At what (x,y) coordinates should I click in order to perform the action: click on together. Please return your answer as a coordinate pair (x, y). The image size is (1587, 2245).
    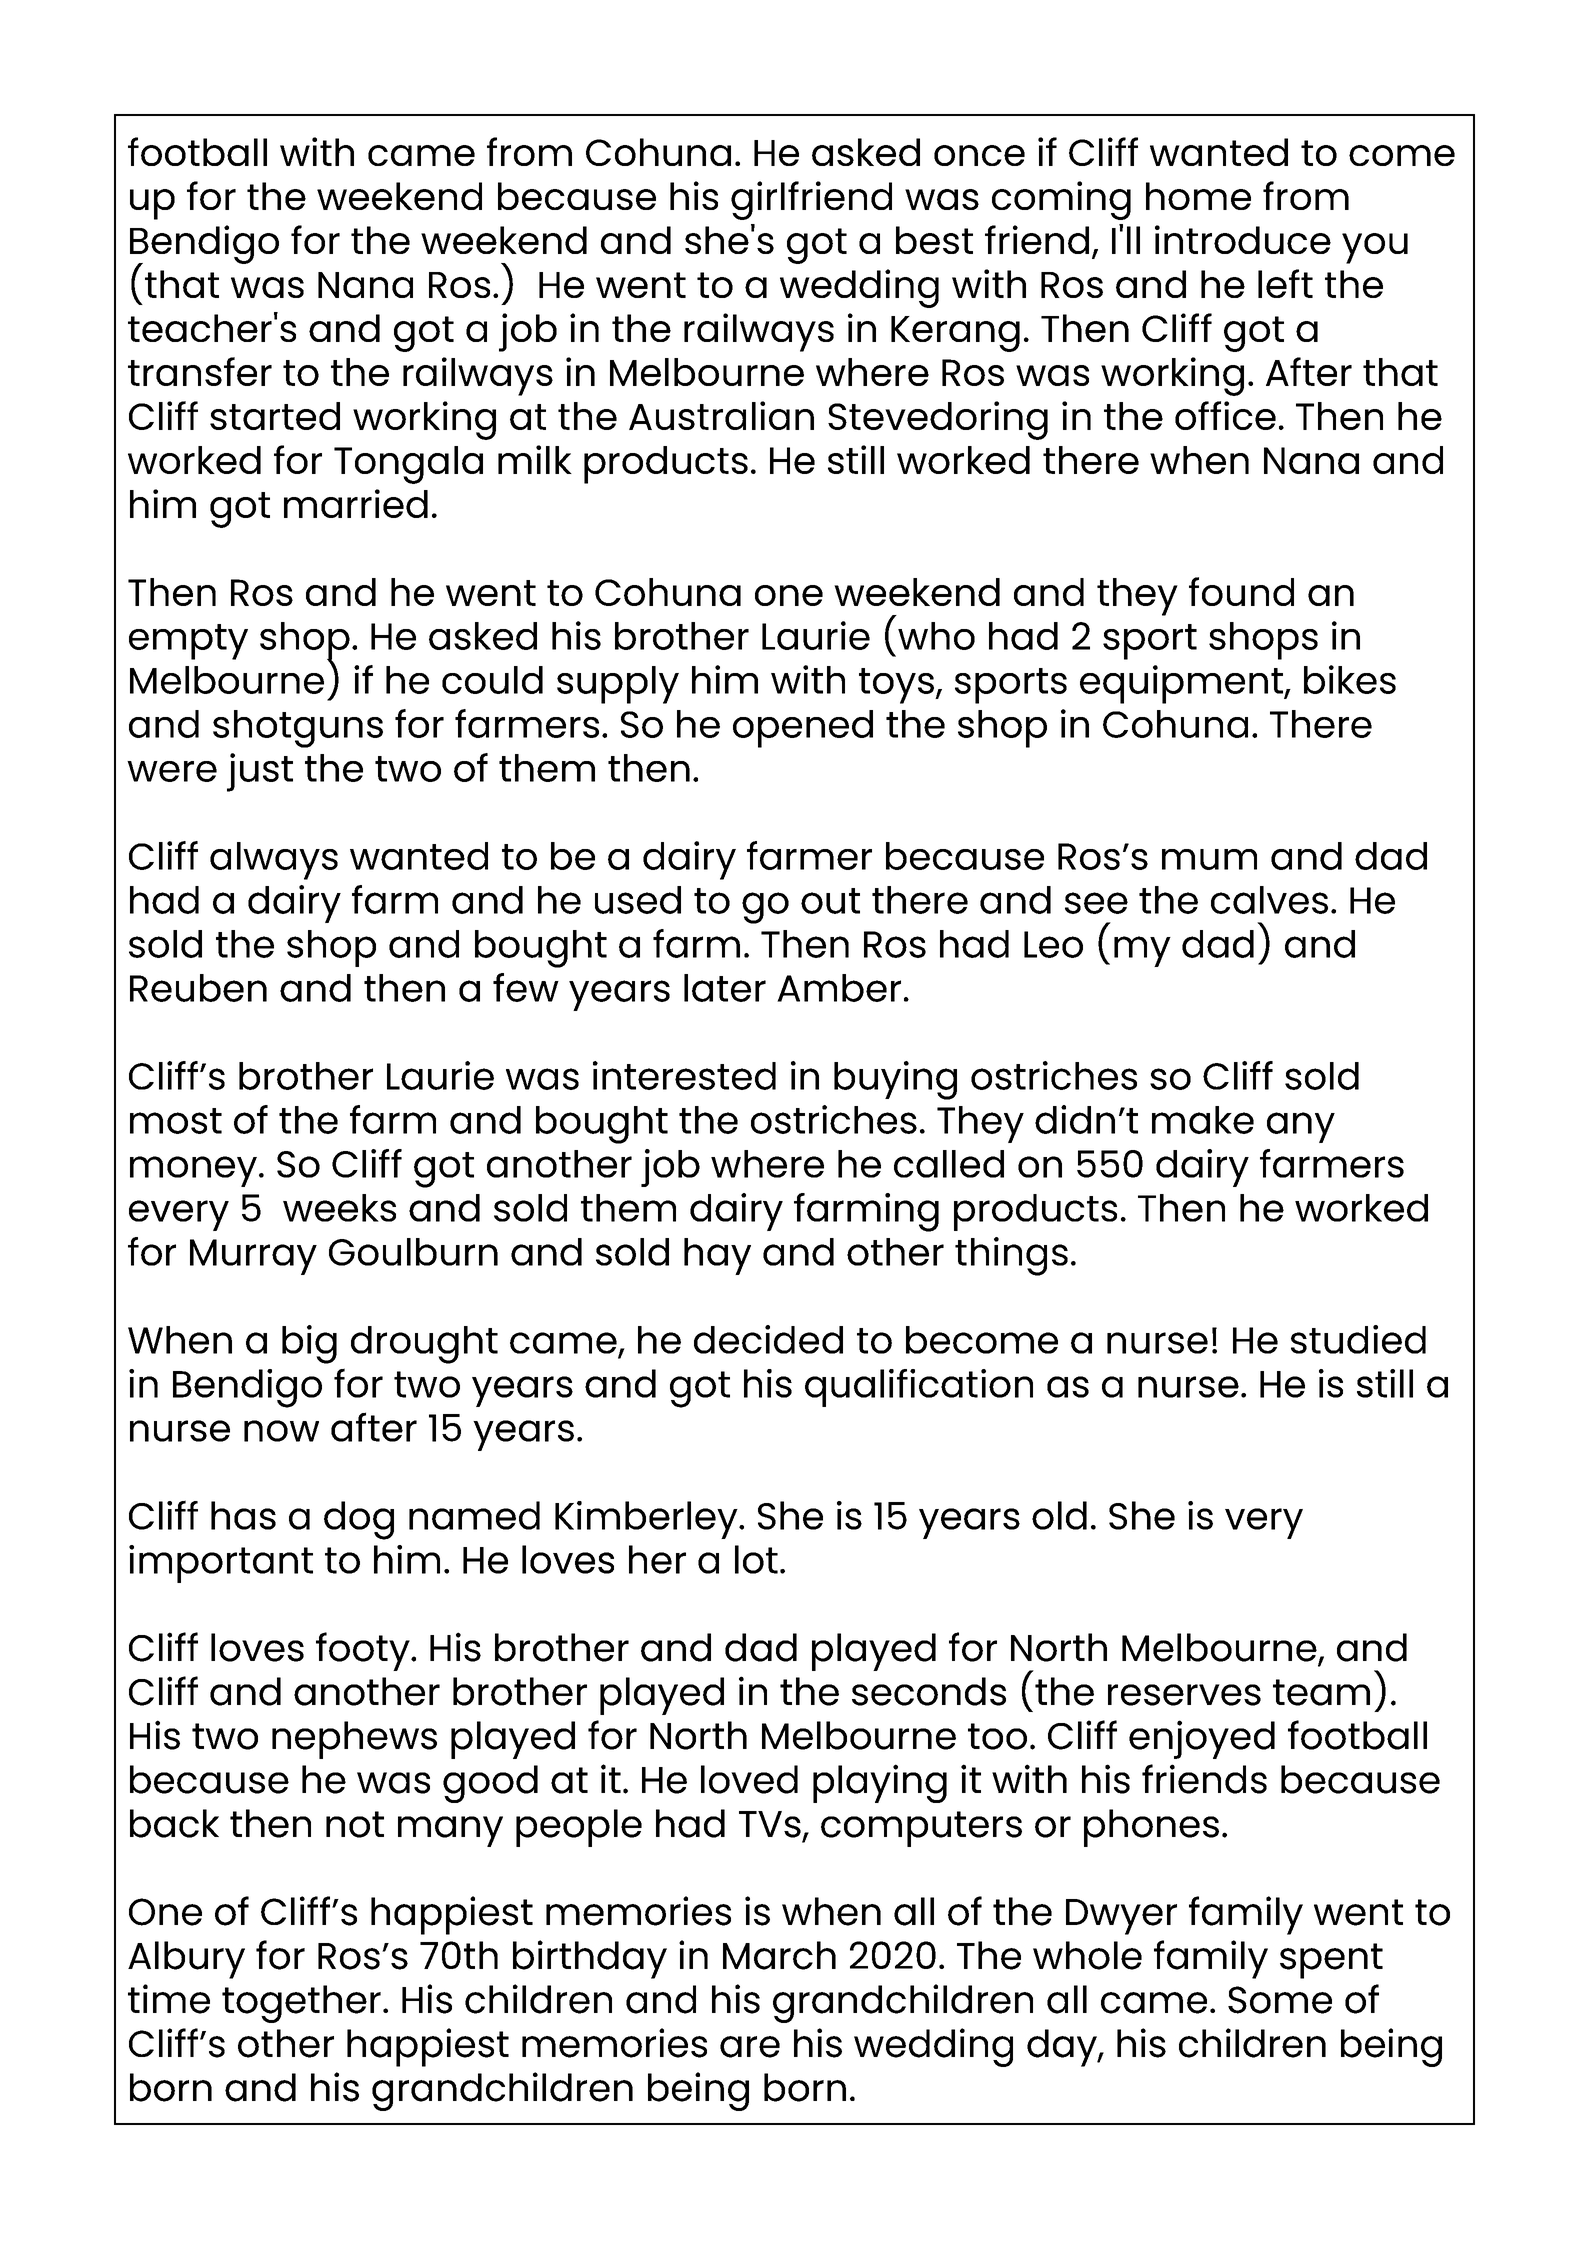
    Looking at the image, I should click on (301, 2004).
